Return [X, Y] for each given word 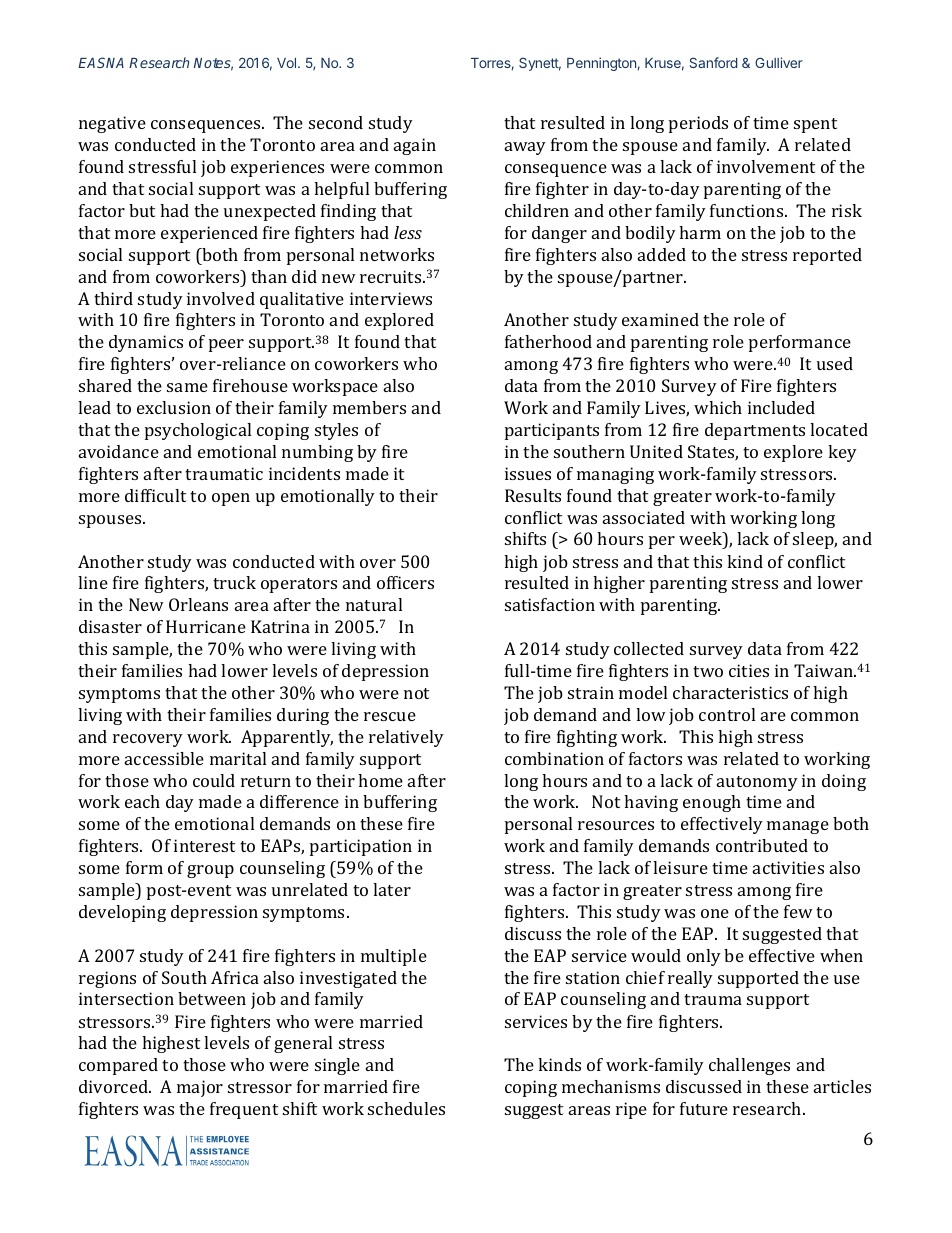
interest [204, 845]
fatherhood [548, 341]
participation [361, 847]
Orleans [198, 604]
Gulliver [779, 62]
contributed [762, 845]
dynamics [146, 343]
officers [405, 582]
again [415, 146]
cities [749, 670]
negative [112, 124]
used [835, 363]
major [200, 1088]
